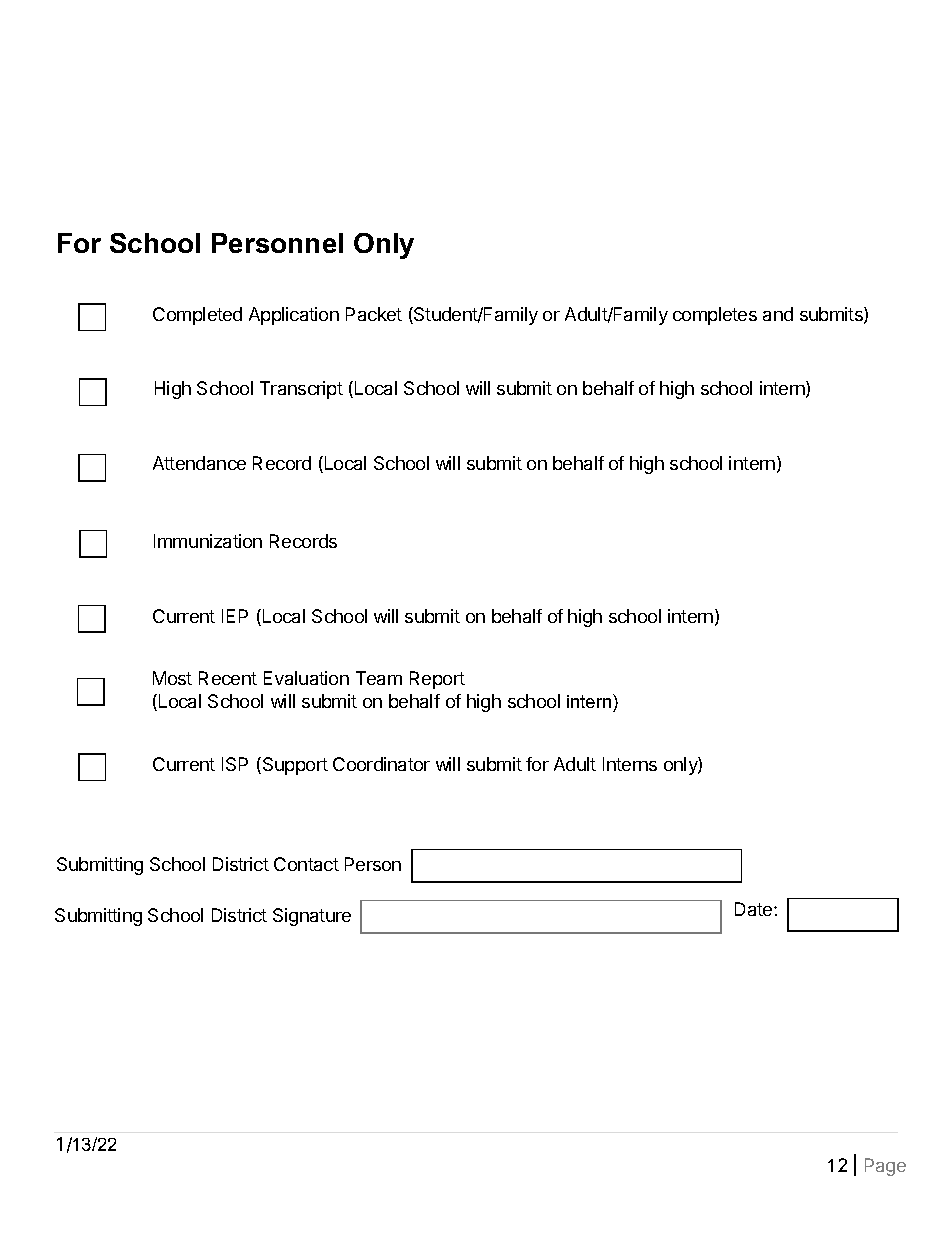 The height and width of the page is (1233, 952). What do you see at coordinates (294, 316) in the page?
I see `Application` at bounding box center [294, 316].
